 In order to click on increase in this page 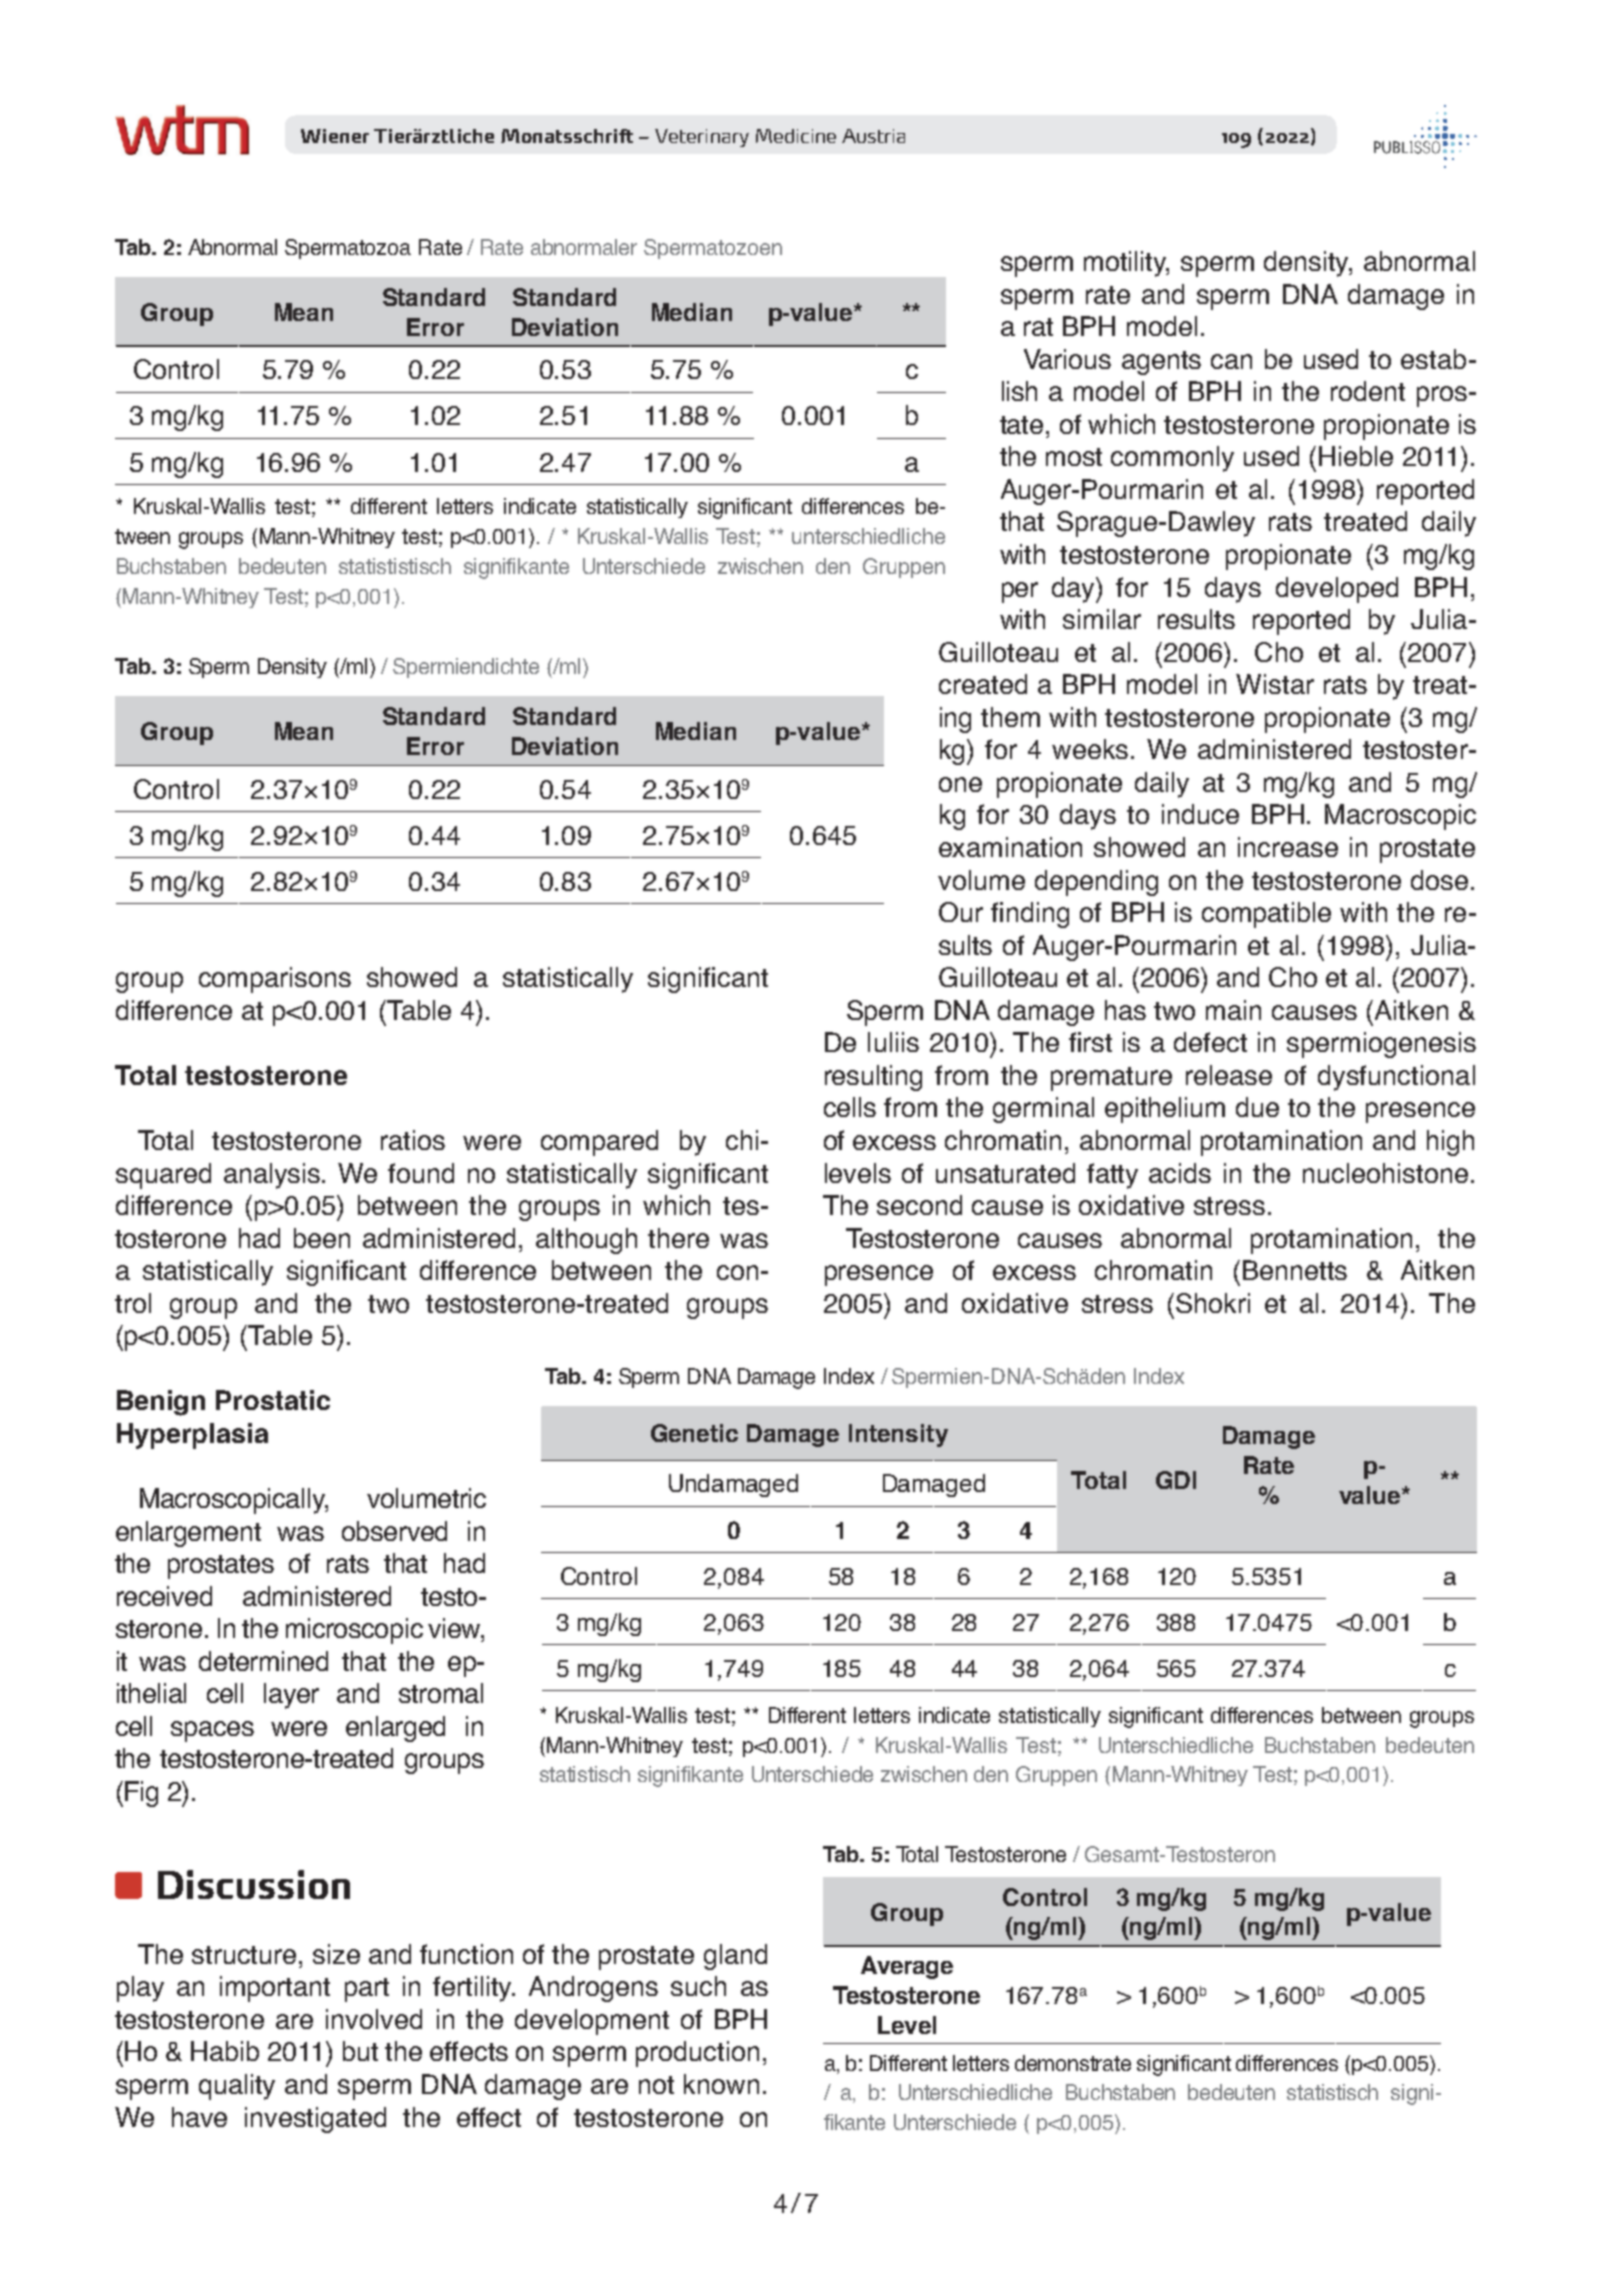, I will do `click(1288, 847)`.
